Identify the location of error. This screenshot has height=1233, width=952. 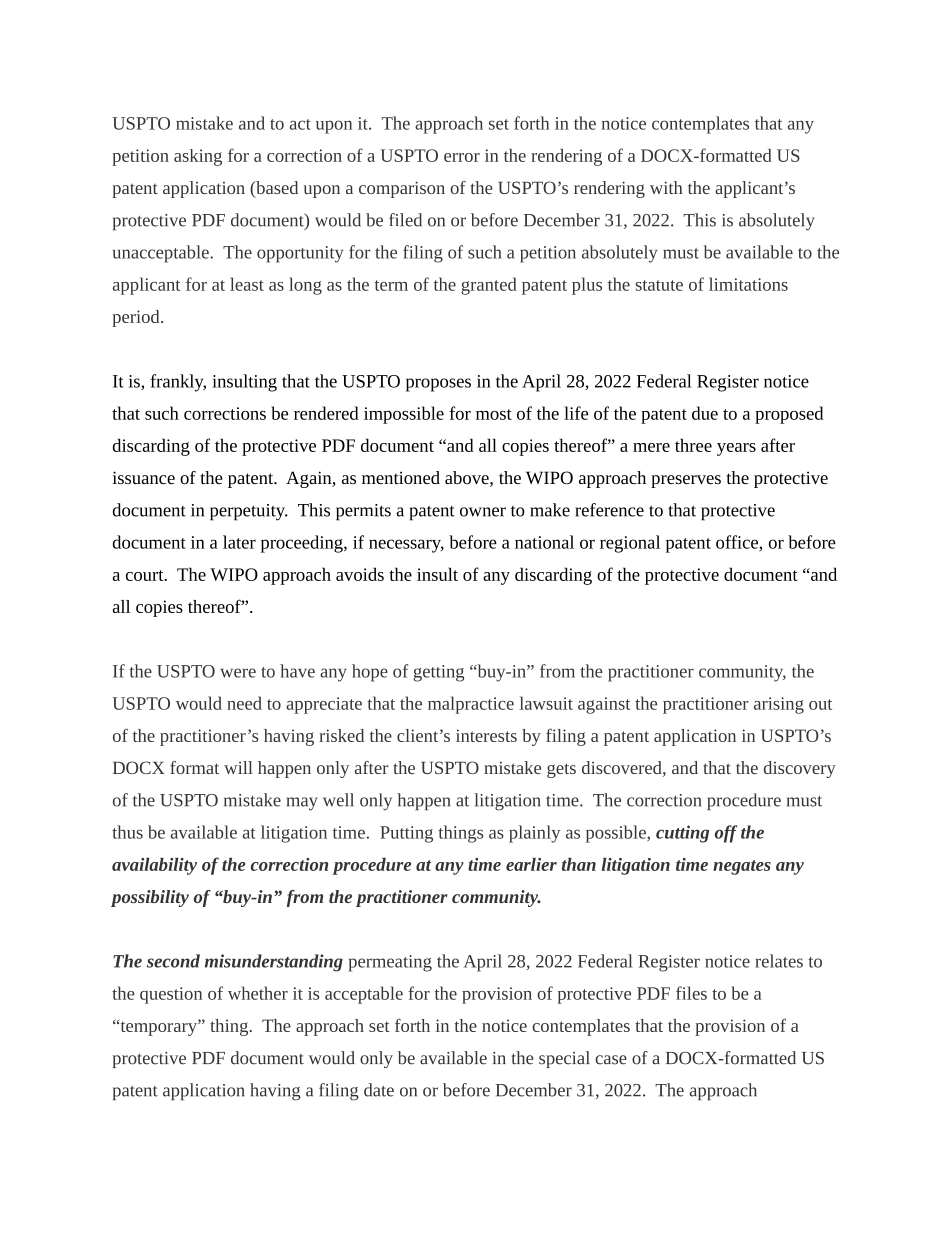
(462, 157).
